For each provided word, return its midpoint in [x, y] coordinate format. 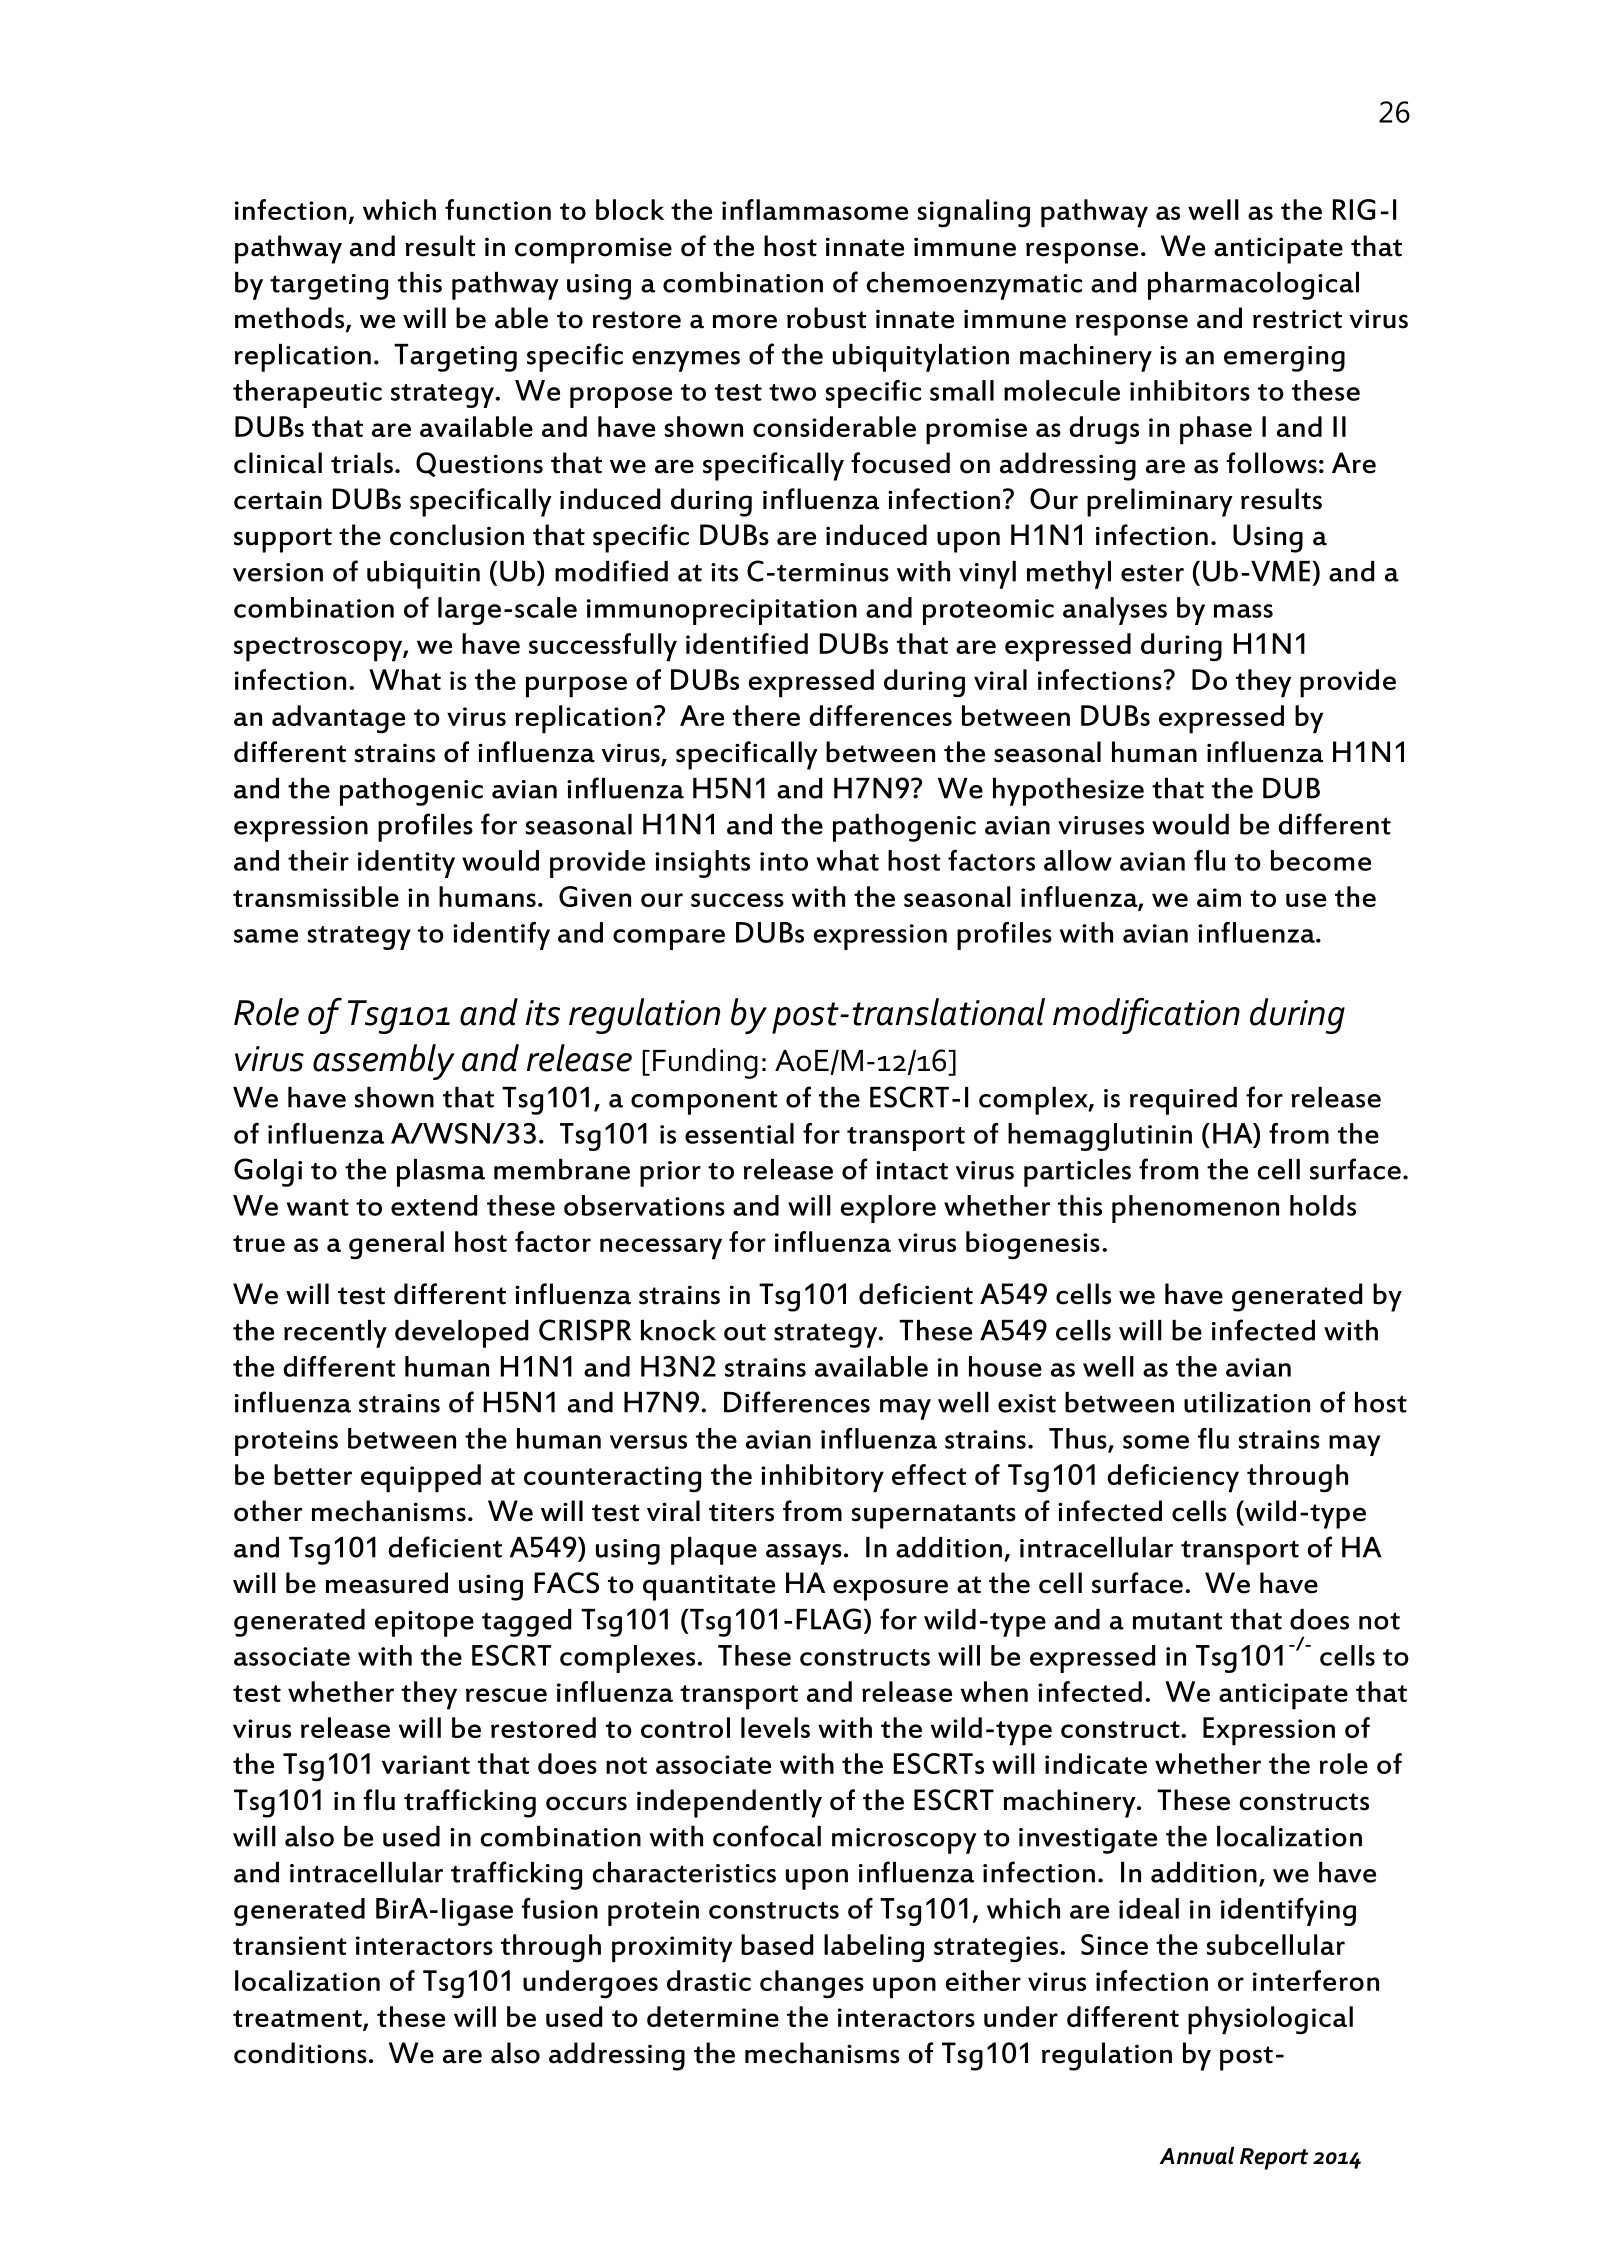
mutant [1178, 1621]
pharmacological [1253, 286]
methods [291, 319]
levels [775, 1727]
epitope [424, 1624]
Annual [1197, 2156]
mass [1243, 611]
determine [713, 2016]
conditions [300, 2053]
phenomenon [1195, 1209]
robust [827, 318]
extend [434, 1205]
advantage [338, 719]
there [766, 715]
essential [739, 1133]
